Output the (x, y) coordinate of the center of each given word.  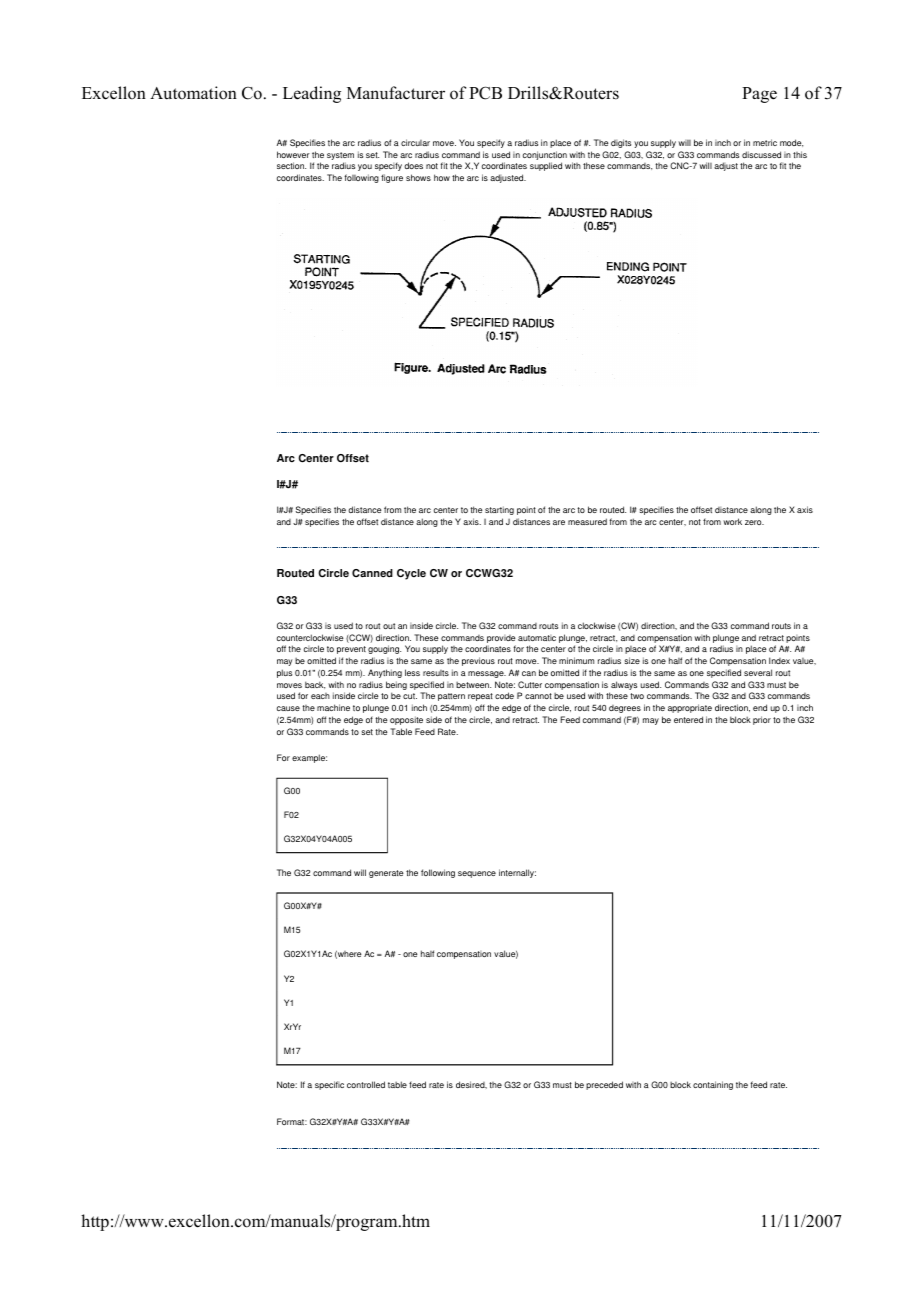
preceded (604, 1085)
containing (713, 1085)
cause (288, 708)
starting (499, 510)
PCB (485, 93)
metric (765, 142)
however (293, 154)
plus (284, 673)
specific (329, 1085)
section (291, 165)
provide (501, 639)
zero (754, 522)
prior (762, 720)
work (732, 521)
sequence (477, 874)
